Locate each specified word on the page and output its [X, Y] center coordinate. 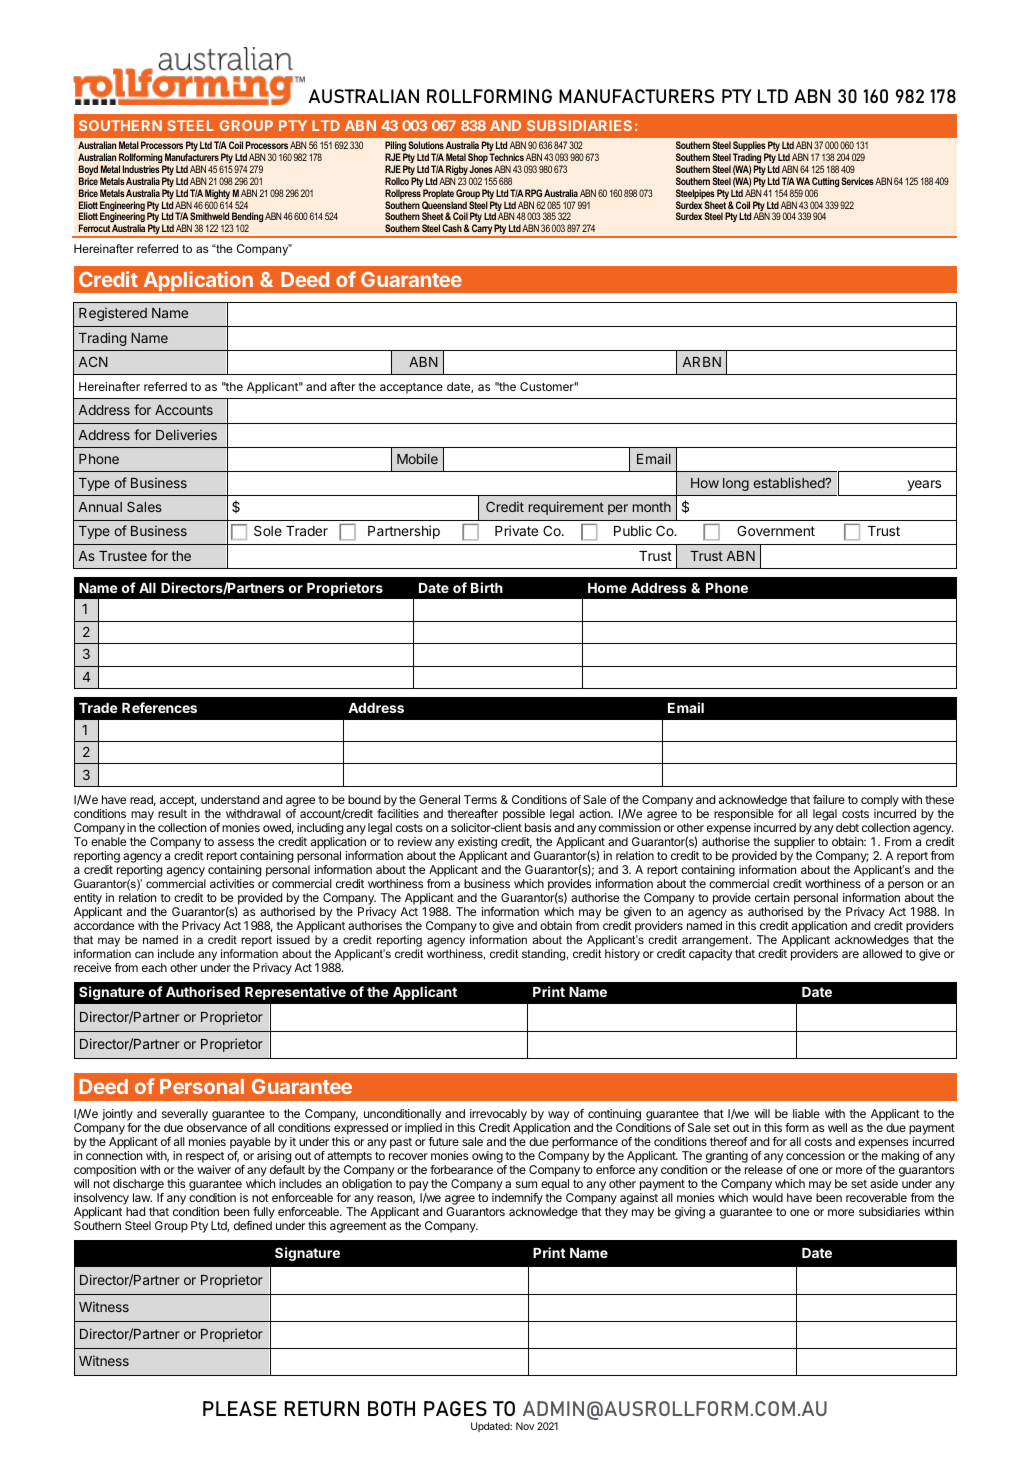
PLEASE [240, 1408]
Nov [525, 1426]
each [154, 967]
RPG [533, 193]
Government [776, 531]
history [622, 955]
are [850, 954]
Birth [487, 587]
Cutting [825, 183]
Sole [268, 530]
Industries [141, 169]
